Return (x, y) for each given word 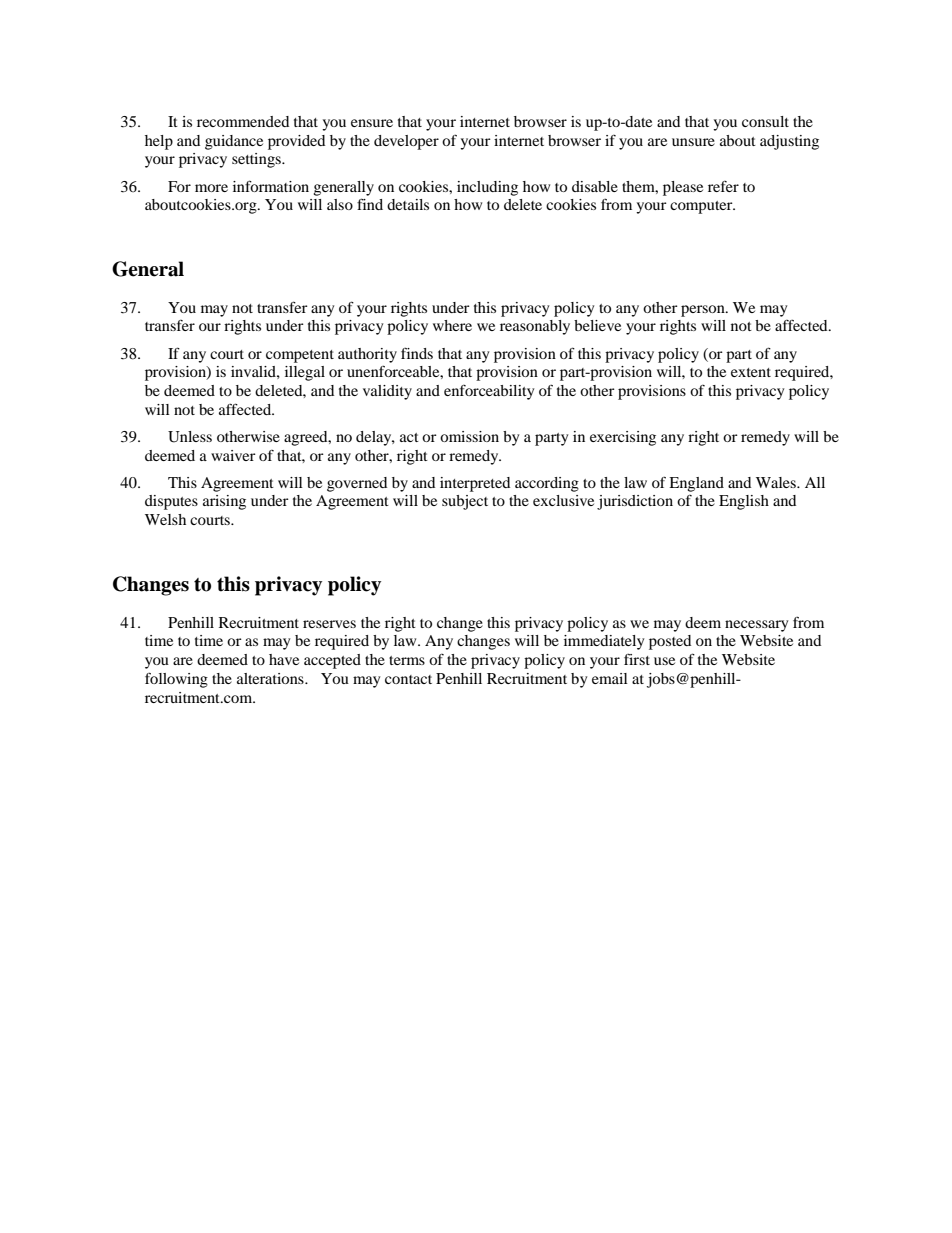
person (704, 311)
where (452, 325)
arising (224, 502)
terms (407, 660)
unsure (693, 142)
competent (300, 356)
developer (406, 142)
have (284, 659)
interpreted (475, 484)
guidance (234, 142)
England (696, 484)
